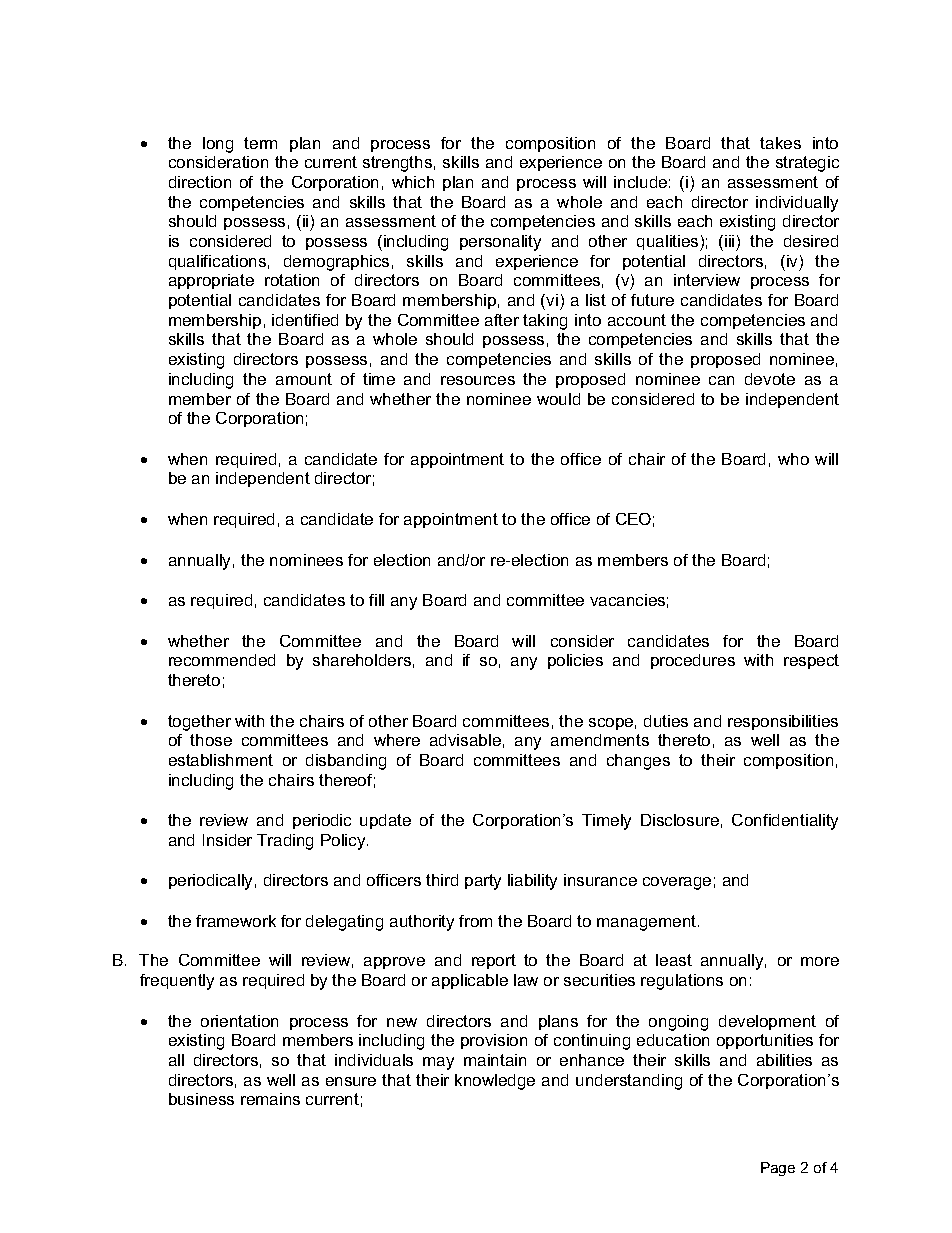 The image size is (952, 1233). What do you see at coordinates (785, 822) in the page?
I see `Confidentiality` at bounding box center [785, 822].
